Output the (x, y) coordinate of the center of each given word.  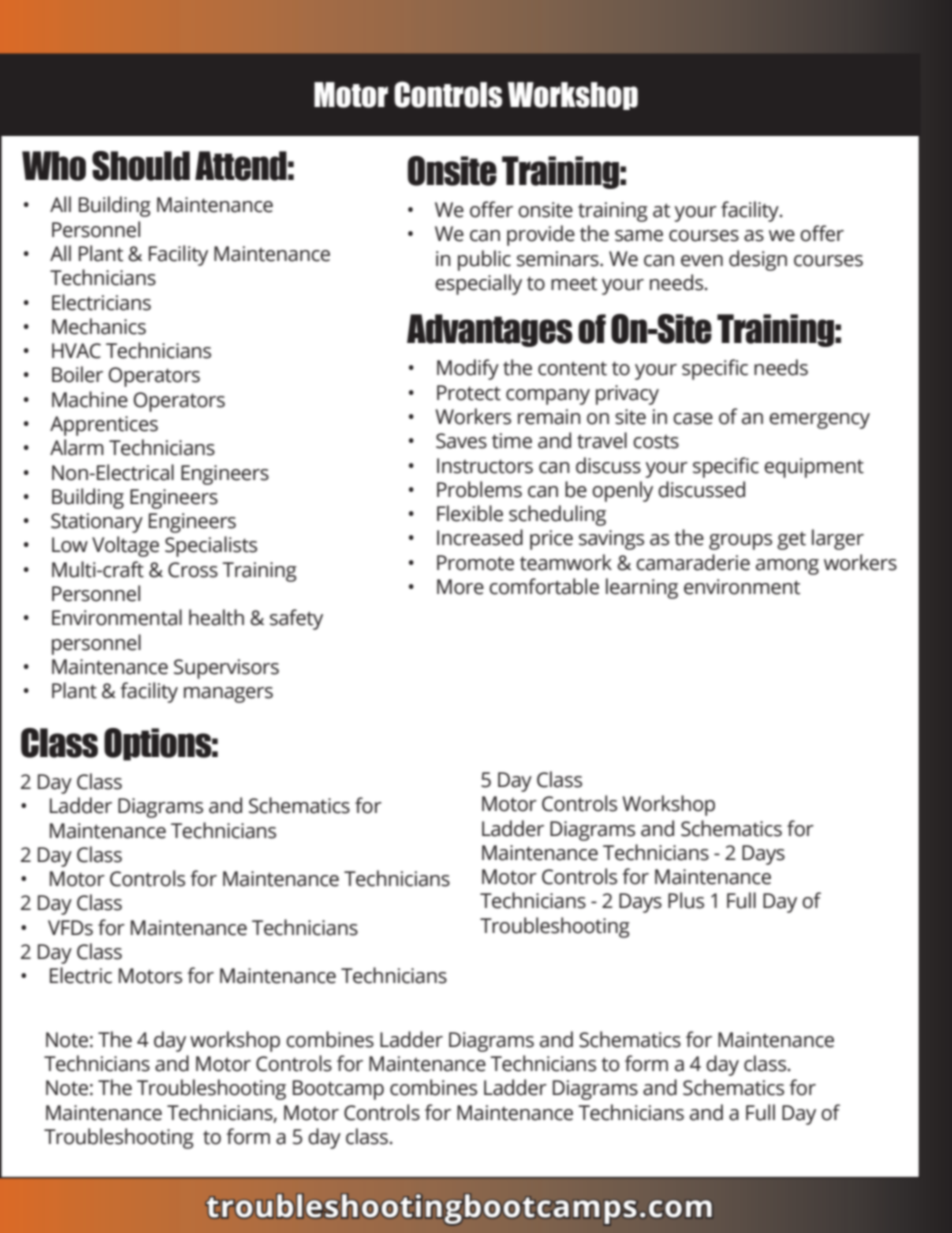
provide (541, 235)
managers (228, 695)
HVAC (76, 351)
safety (296, 619)
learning (642, 588)
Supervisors (226, 669)
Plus (686, 900)
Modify (468, 369)
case (693, 419)
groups (740, 542)
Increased (480, 537)
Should (141, 166)
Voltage (125, 546)
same (639, 236)
